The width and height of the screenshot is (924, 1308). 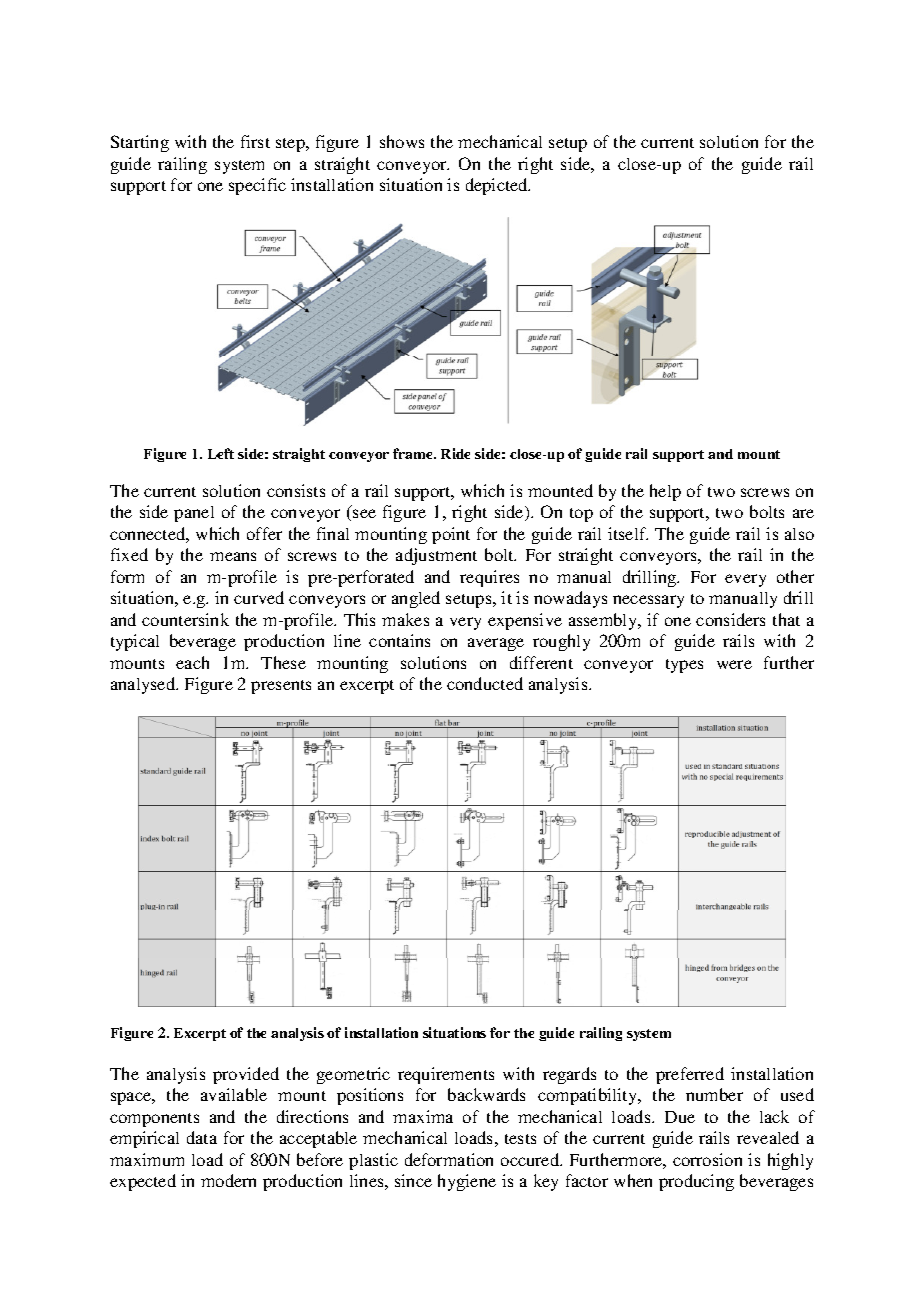 I want to click on hygiene, so click(x=467, y=1182).
